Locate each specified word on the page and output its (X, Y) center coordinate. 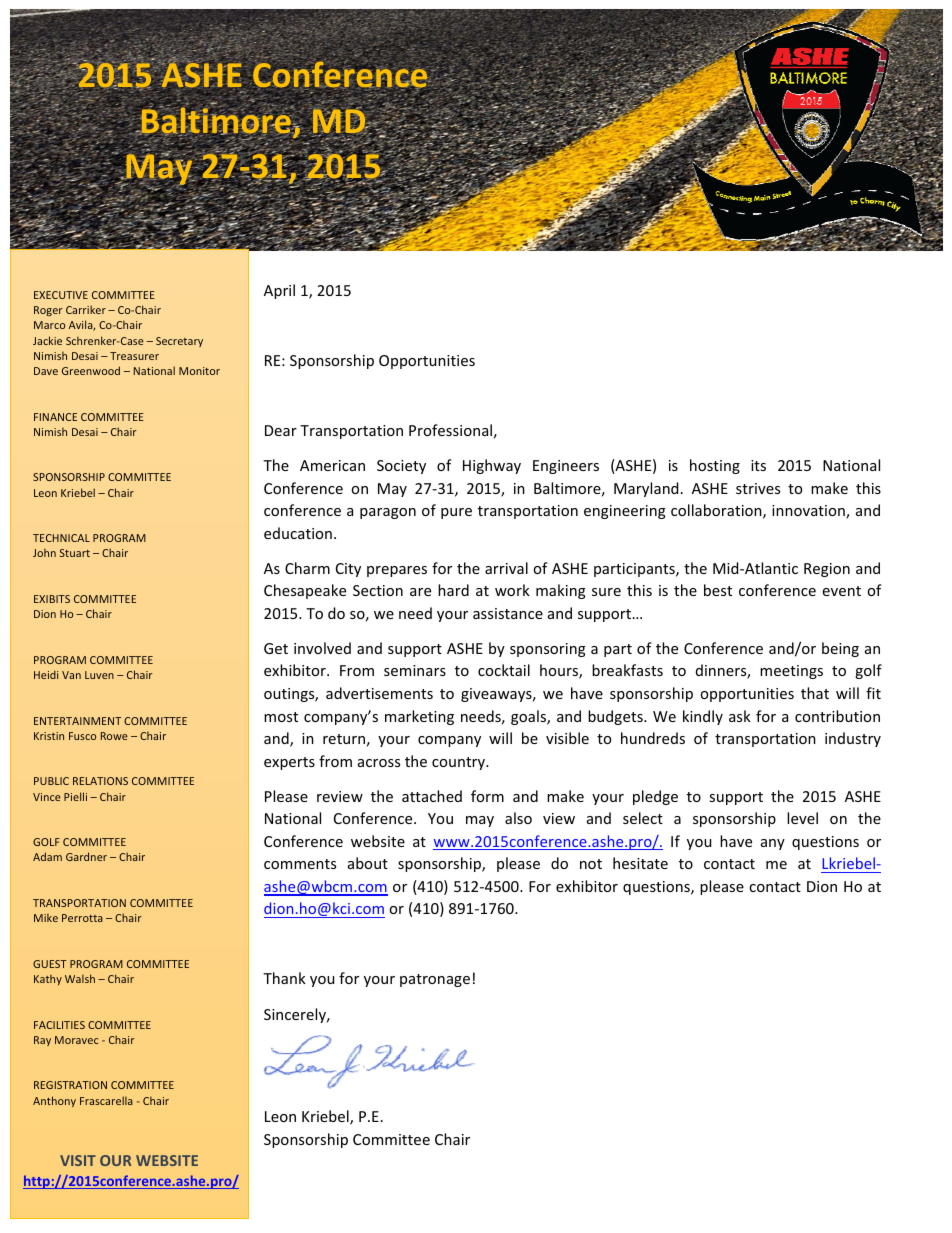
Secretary (179, 342)
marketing (419, 717)
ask (740, 716)
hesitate (640, 863)
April (279, 291)
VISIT (78, 1160)
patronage (435, 980)
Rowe (114, 736)
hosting (715, 466)
